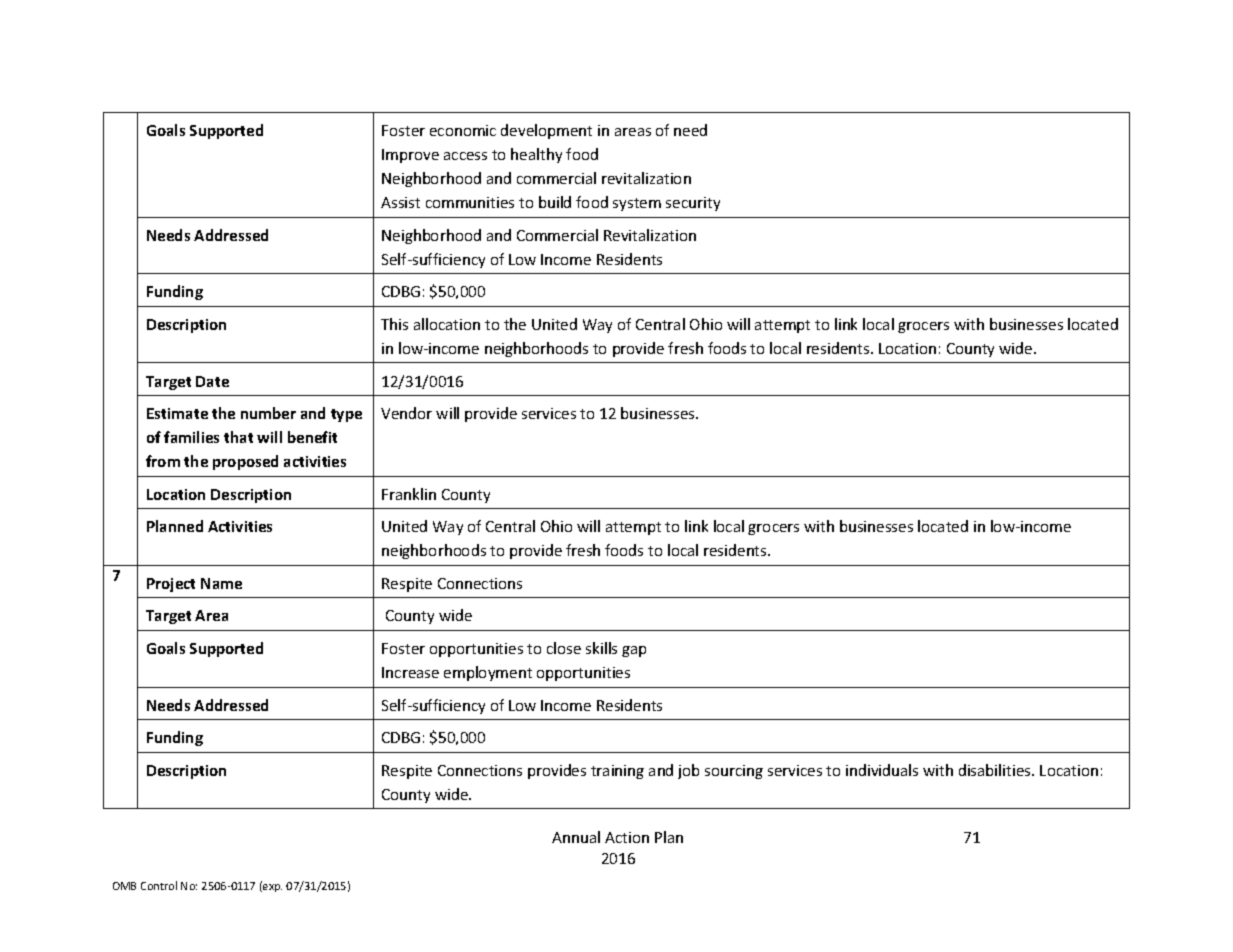 The height and width of the screenshot is (952, 1233). What do you see at coordinates (488, 673) in the screenshot?
I see `employment` at bounding box center [488, 673].
